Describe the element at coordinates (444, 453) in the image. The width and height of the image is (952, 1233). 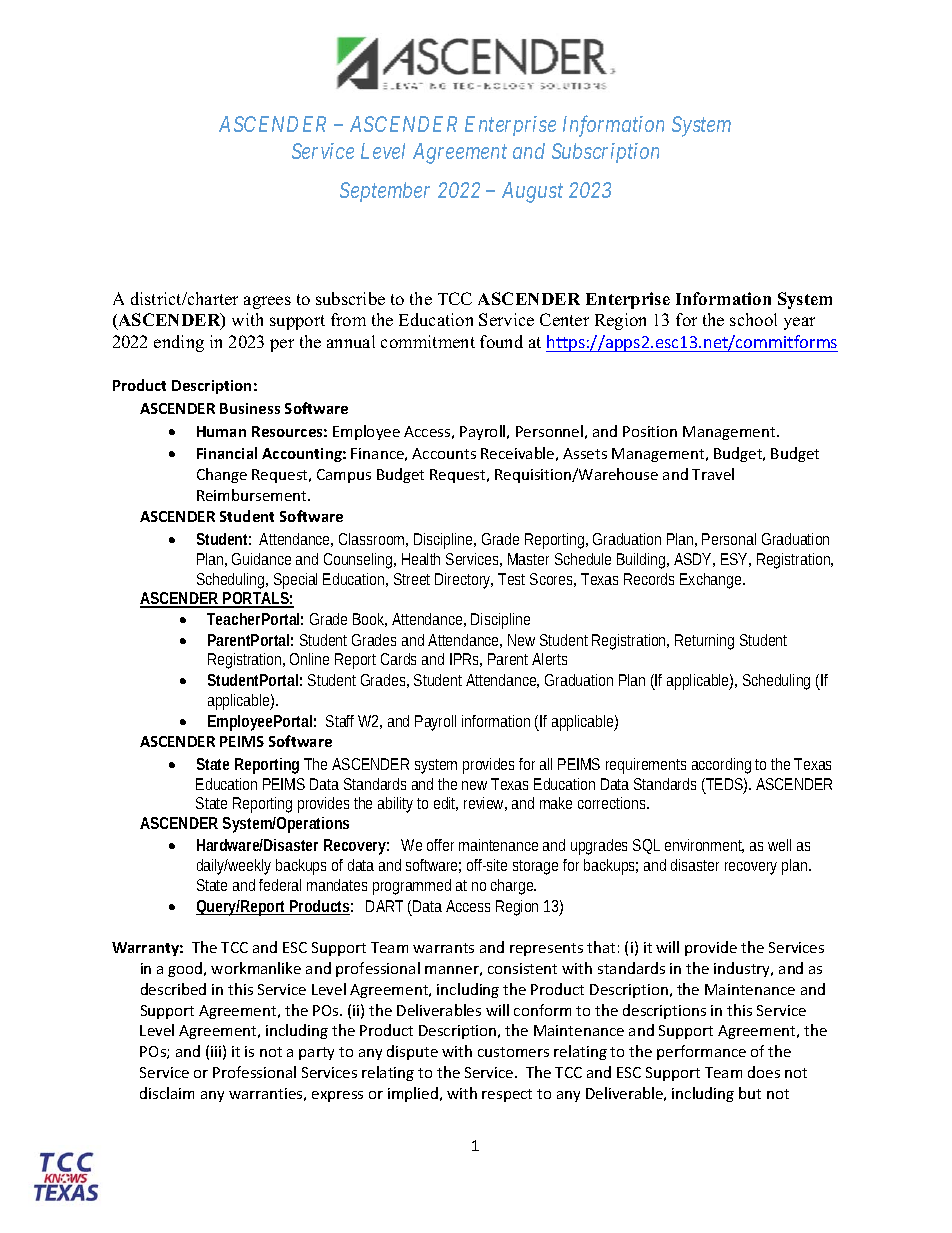
I see `Accounts` at that location.
